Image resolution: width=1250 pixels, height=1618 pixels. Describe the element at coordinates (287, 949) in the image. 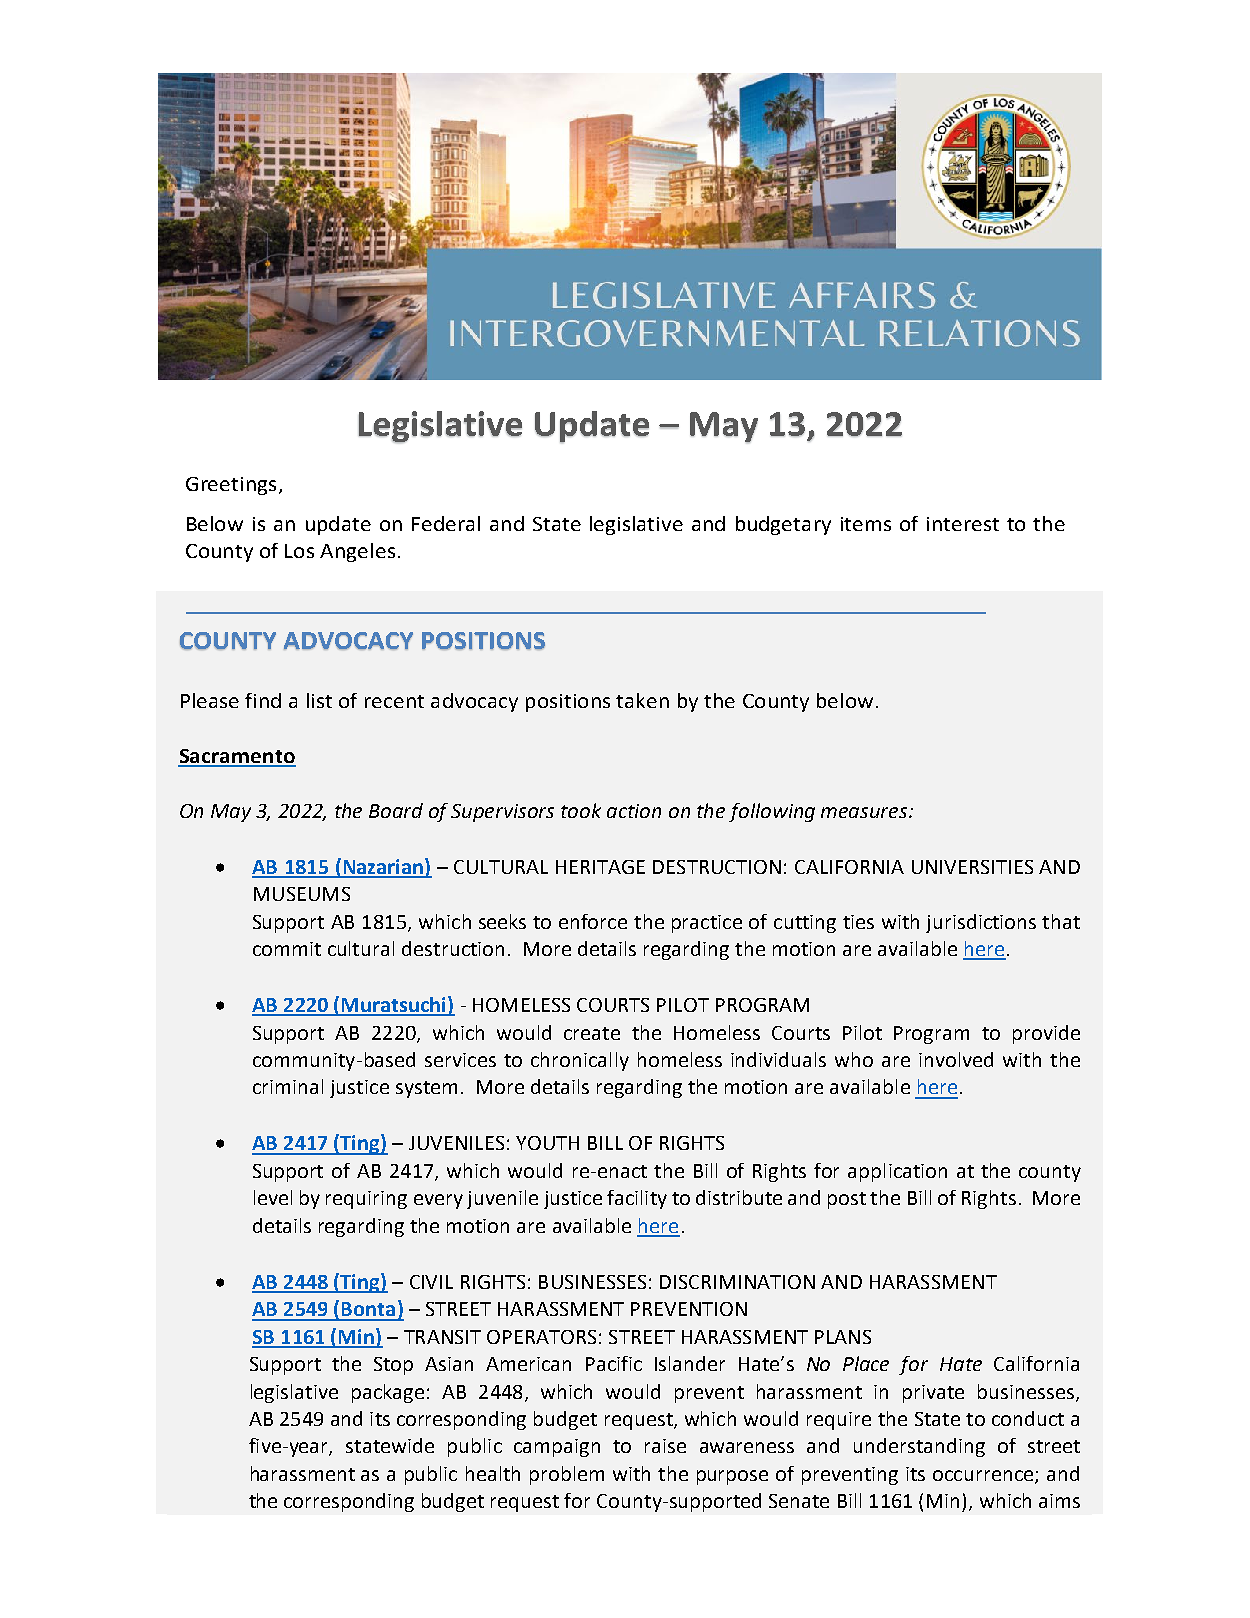

I see `commit` at that location.
